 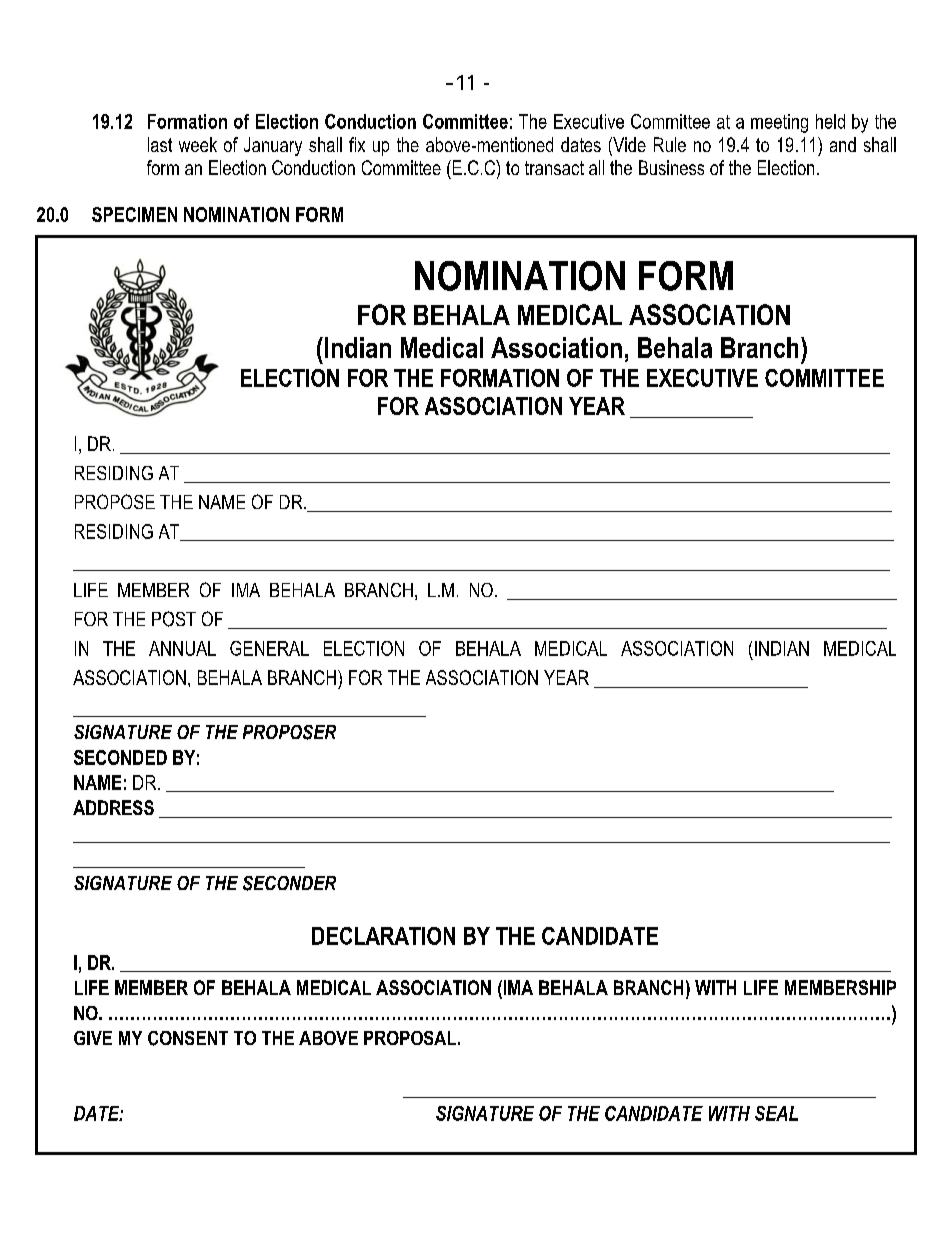 I want to click on PROPOSAL, so click(x=410, y=1038).
